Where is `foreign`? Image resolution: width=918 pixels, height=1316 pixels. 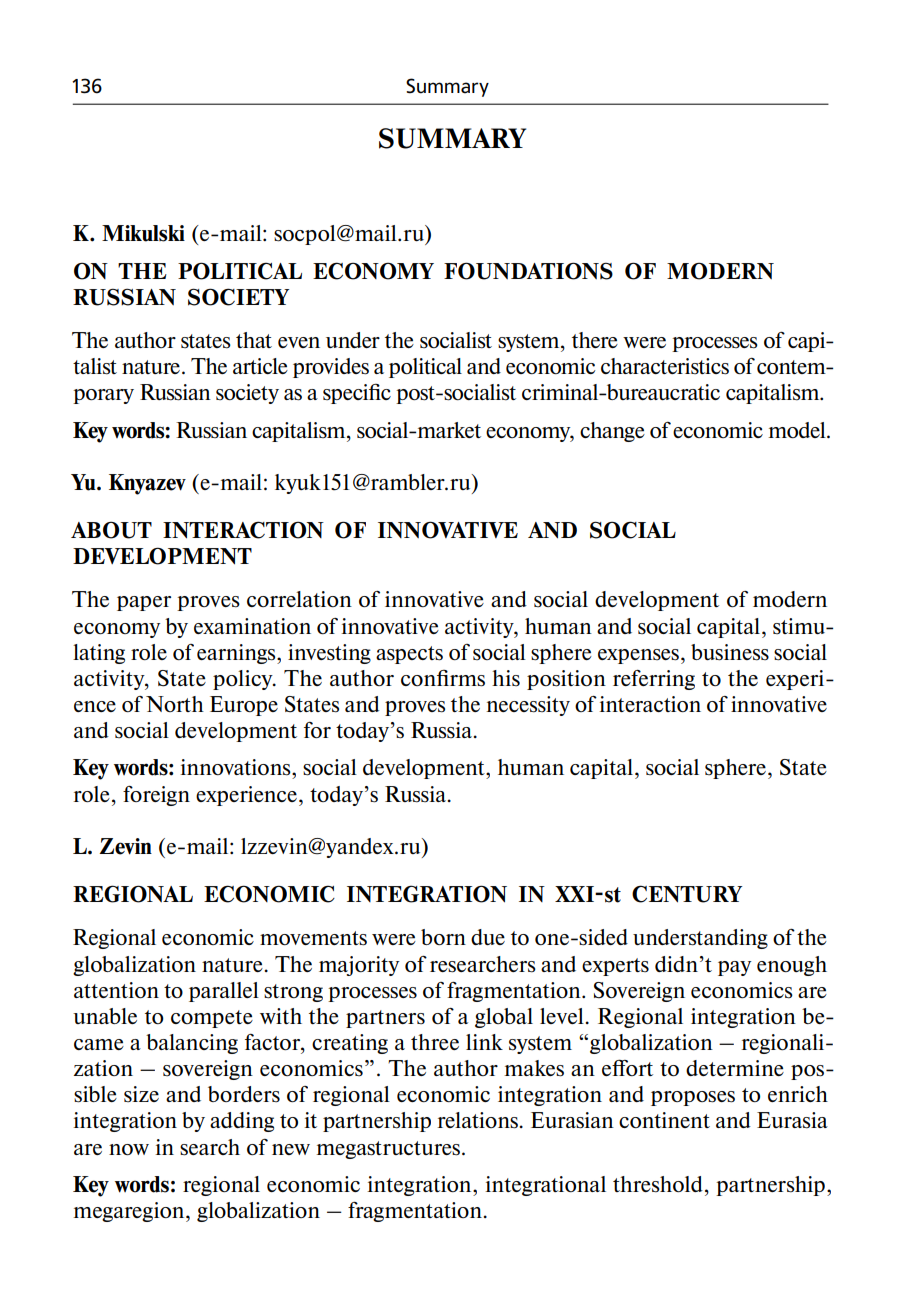 foreign is located at coordinates (156, 796).
